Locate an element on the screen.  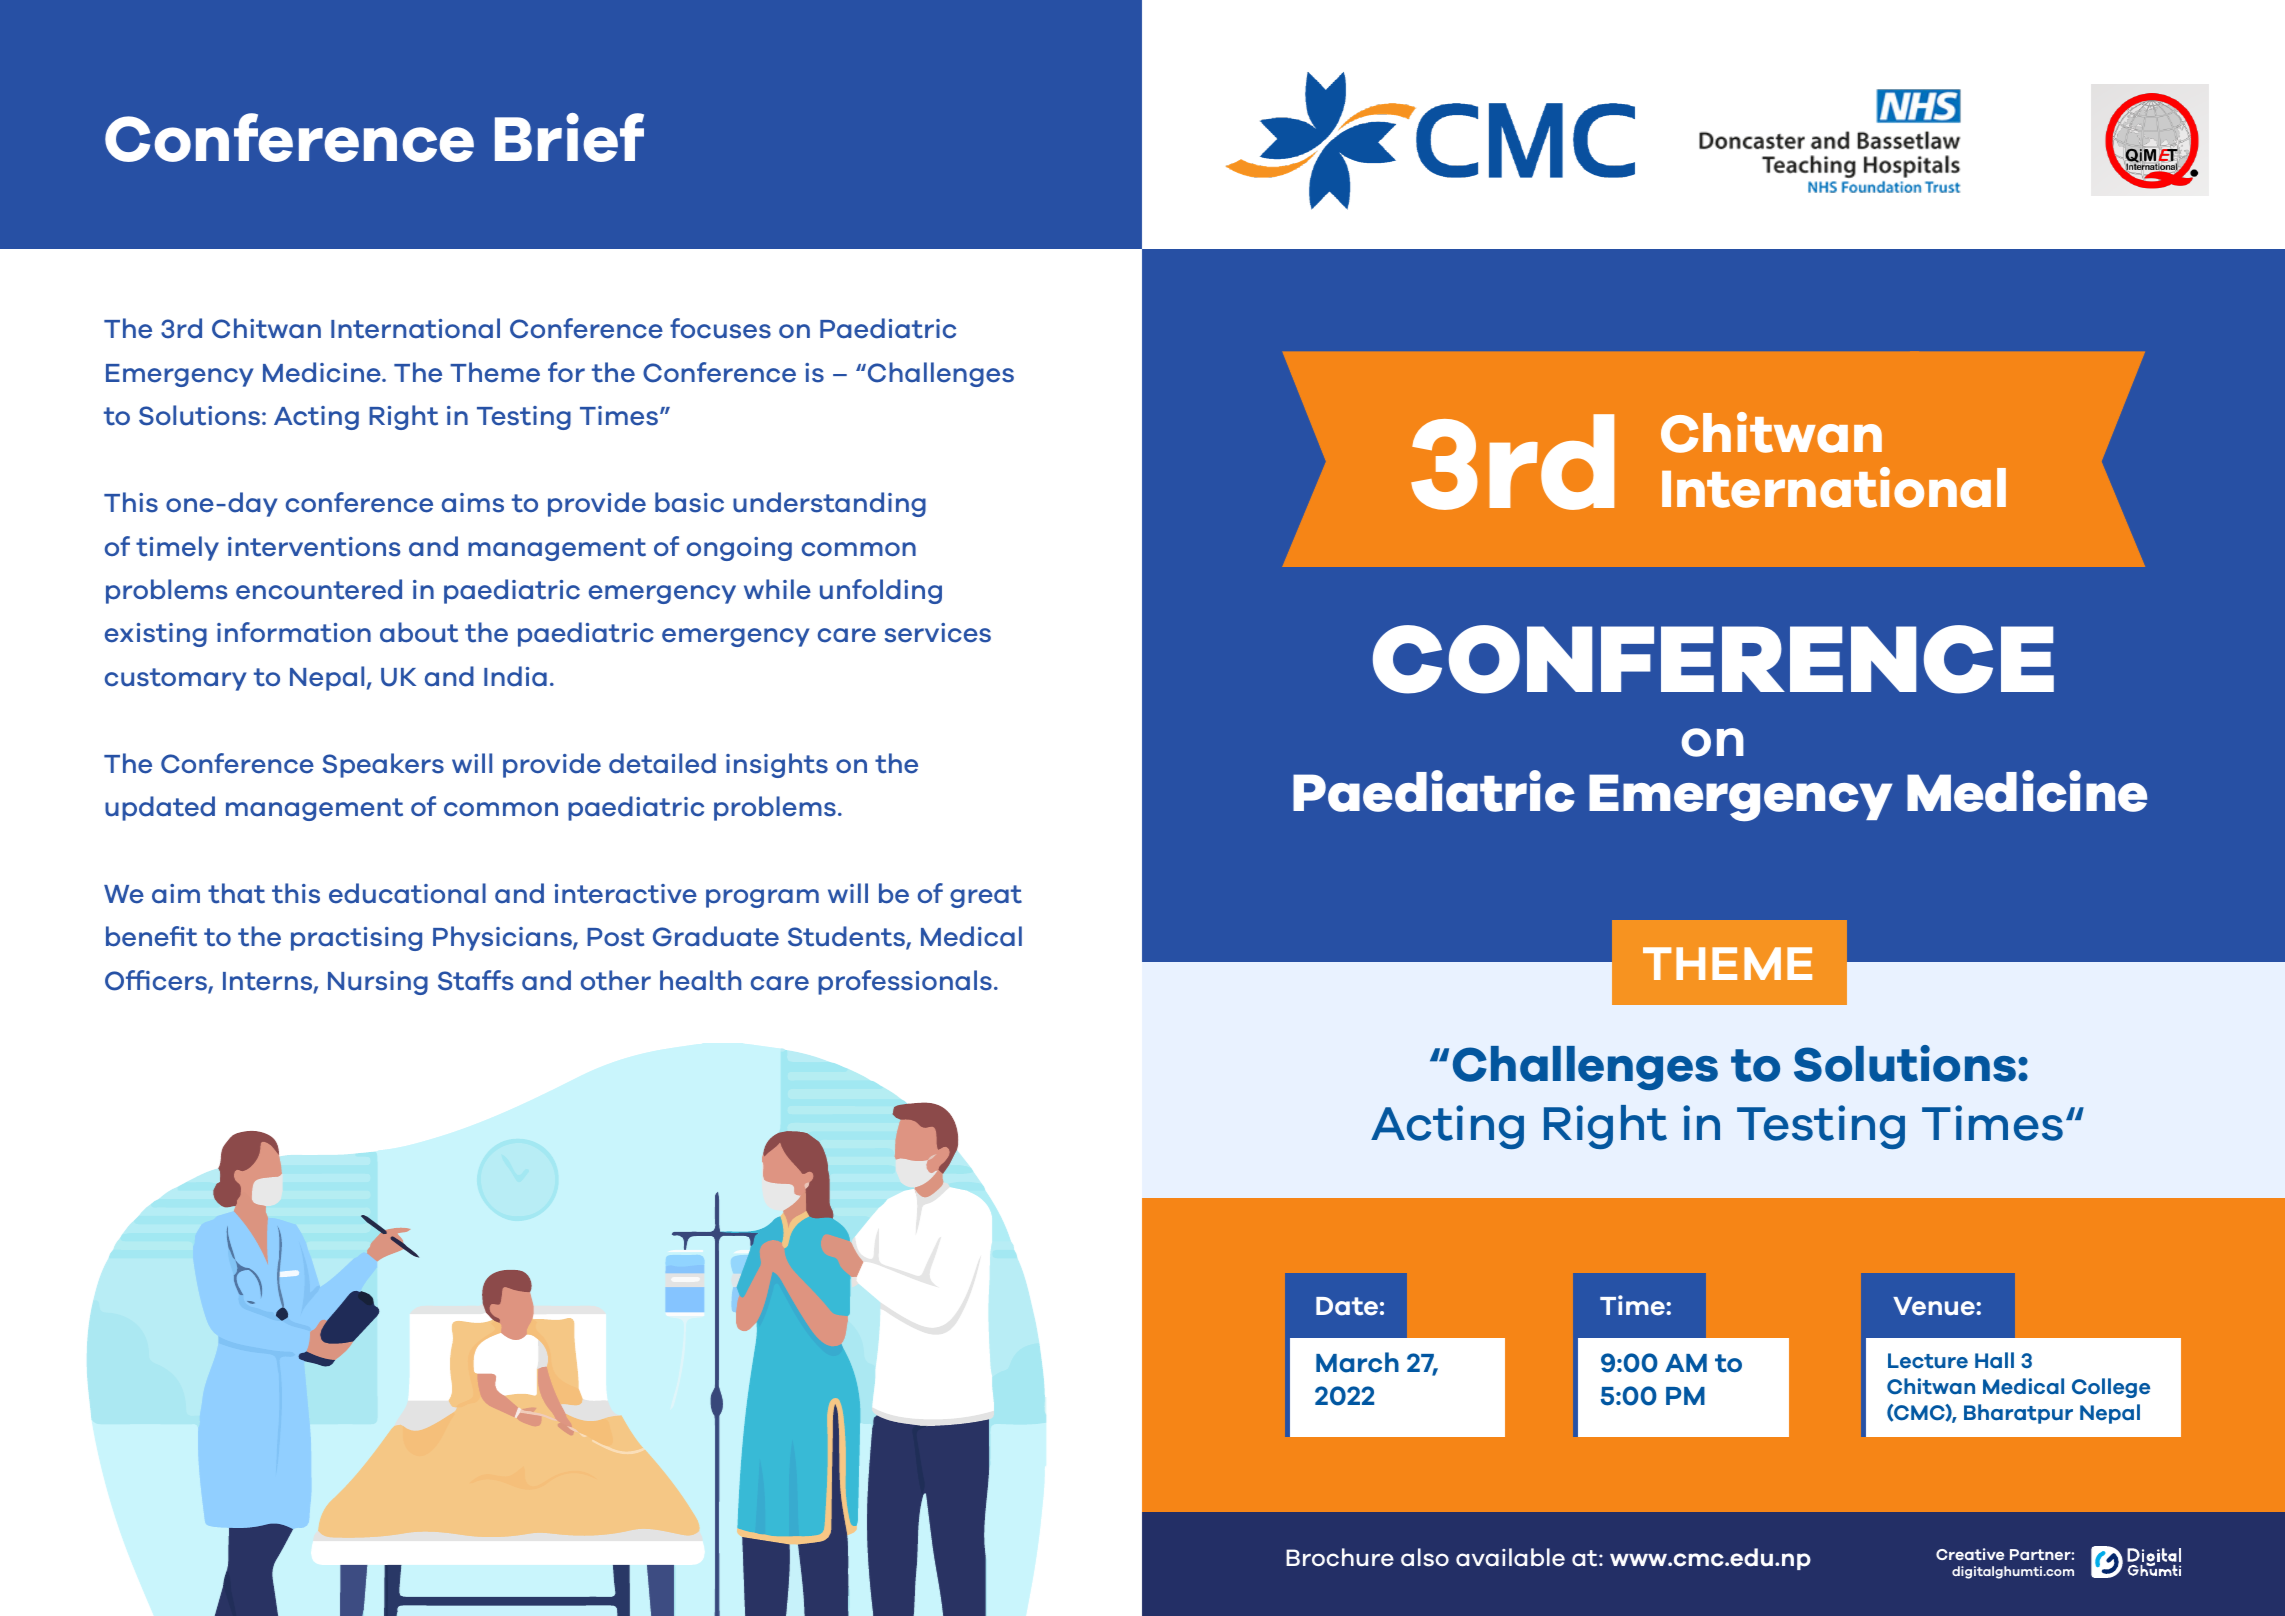
understanding is located at coordinates (829, 504).
